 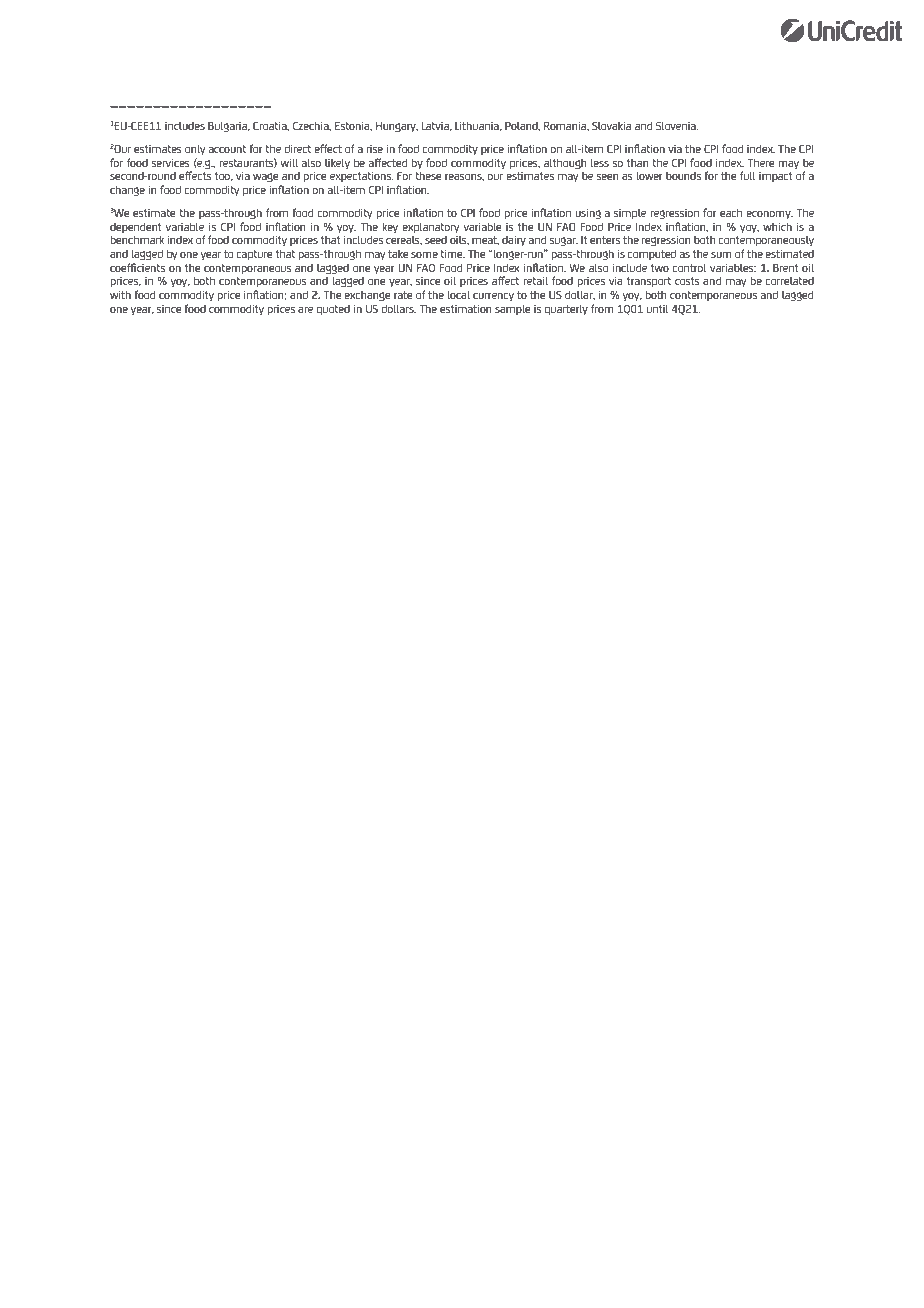 I want to click on Slovakia, so click(x=611, y=125).
